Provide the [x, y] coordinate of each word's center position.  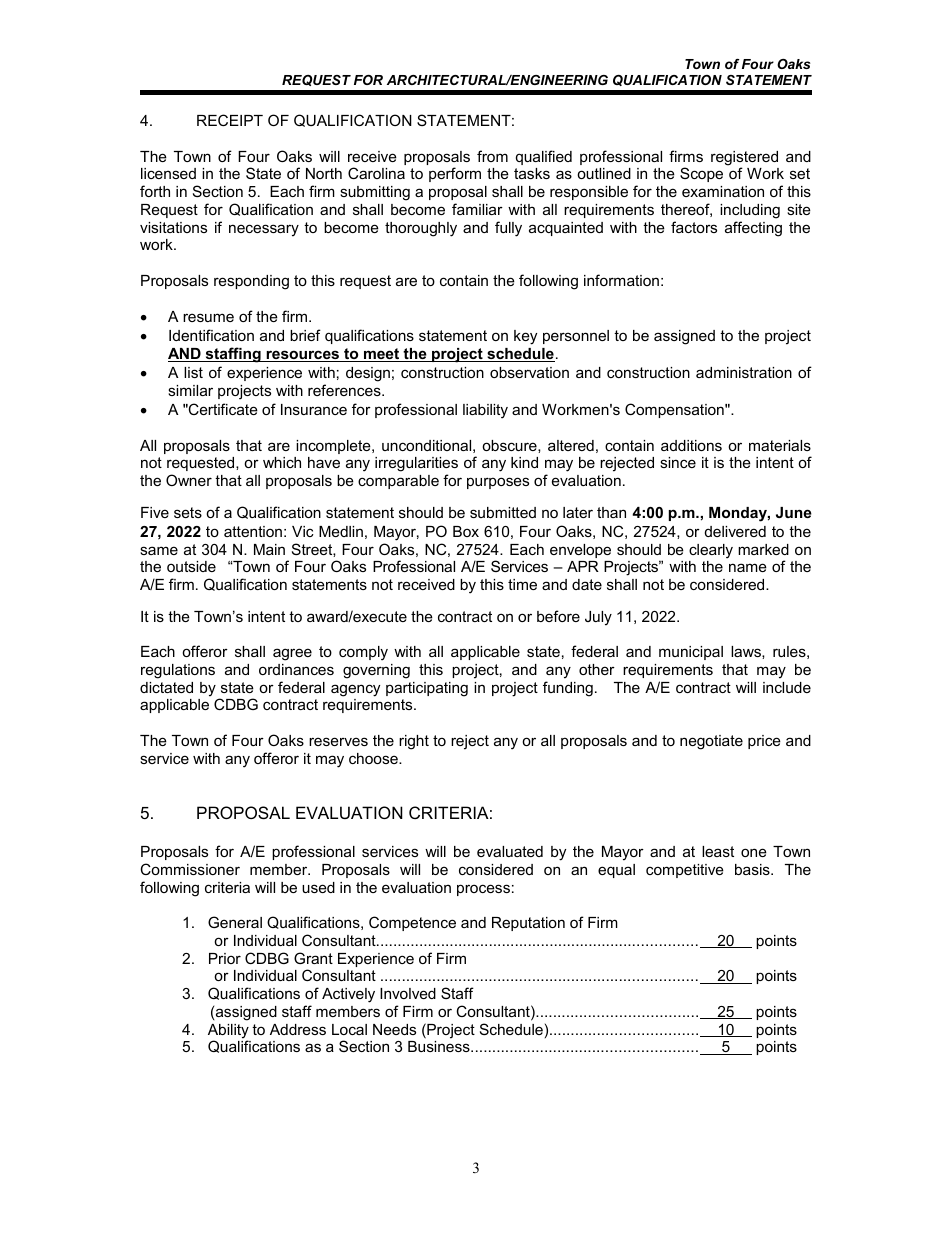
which [282, 462]
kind [524, 462]
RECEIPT [230, 120]
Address [298, 1029]
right [414, 742]
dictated [166, 687]
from [492, 156]
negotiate [711, 742]
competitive [685, 871]
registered [744, 159]
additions [691, 445]
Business [440, 1046]
